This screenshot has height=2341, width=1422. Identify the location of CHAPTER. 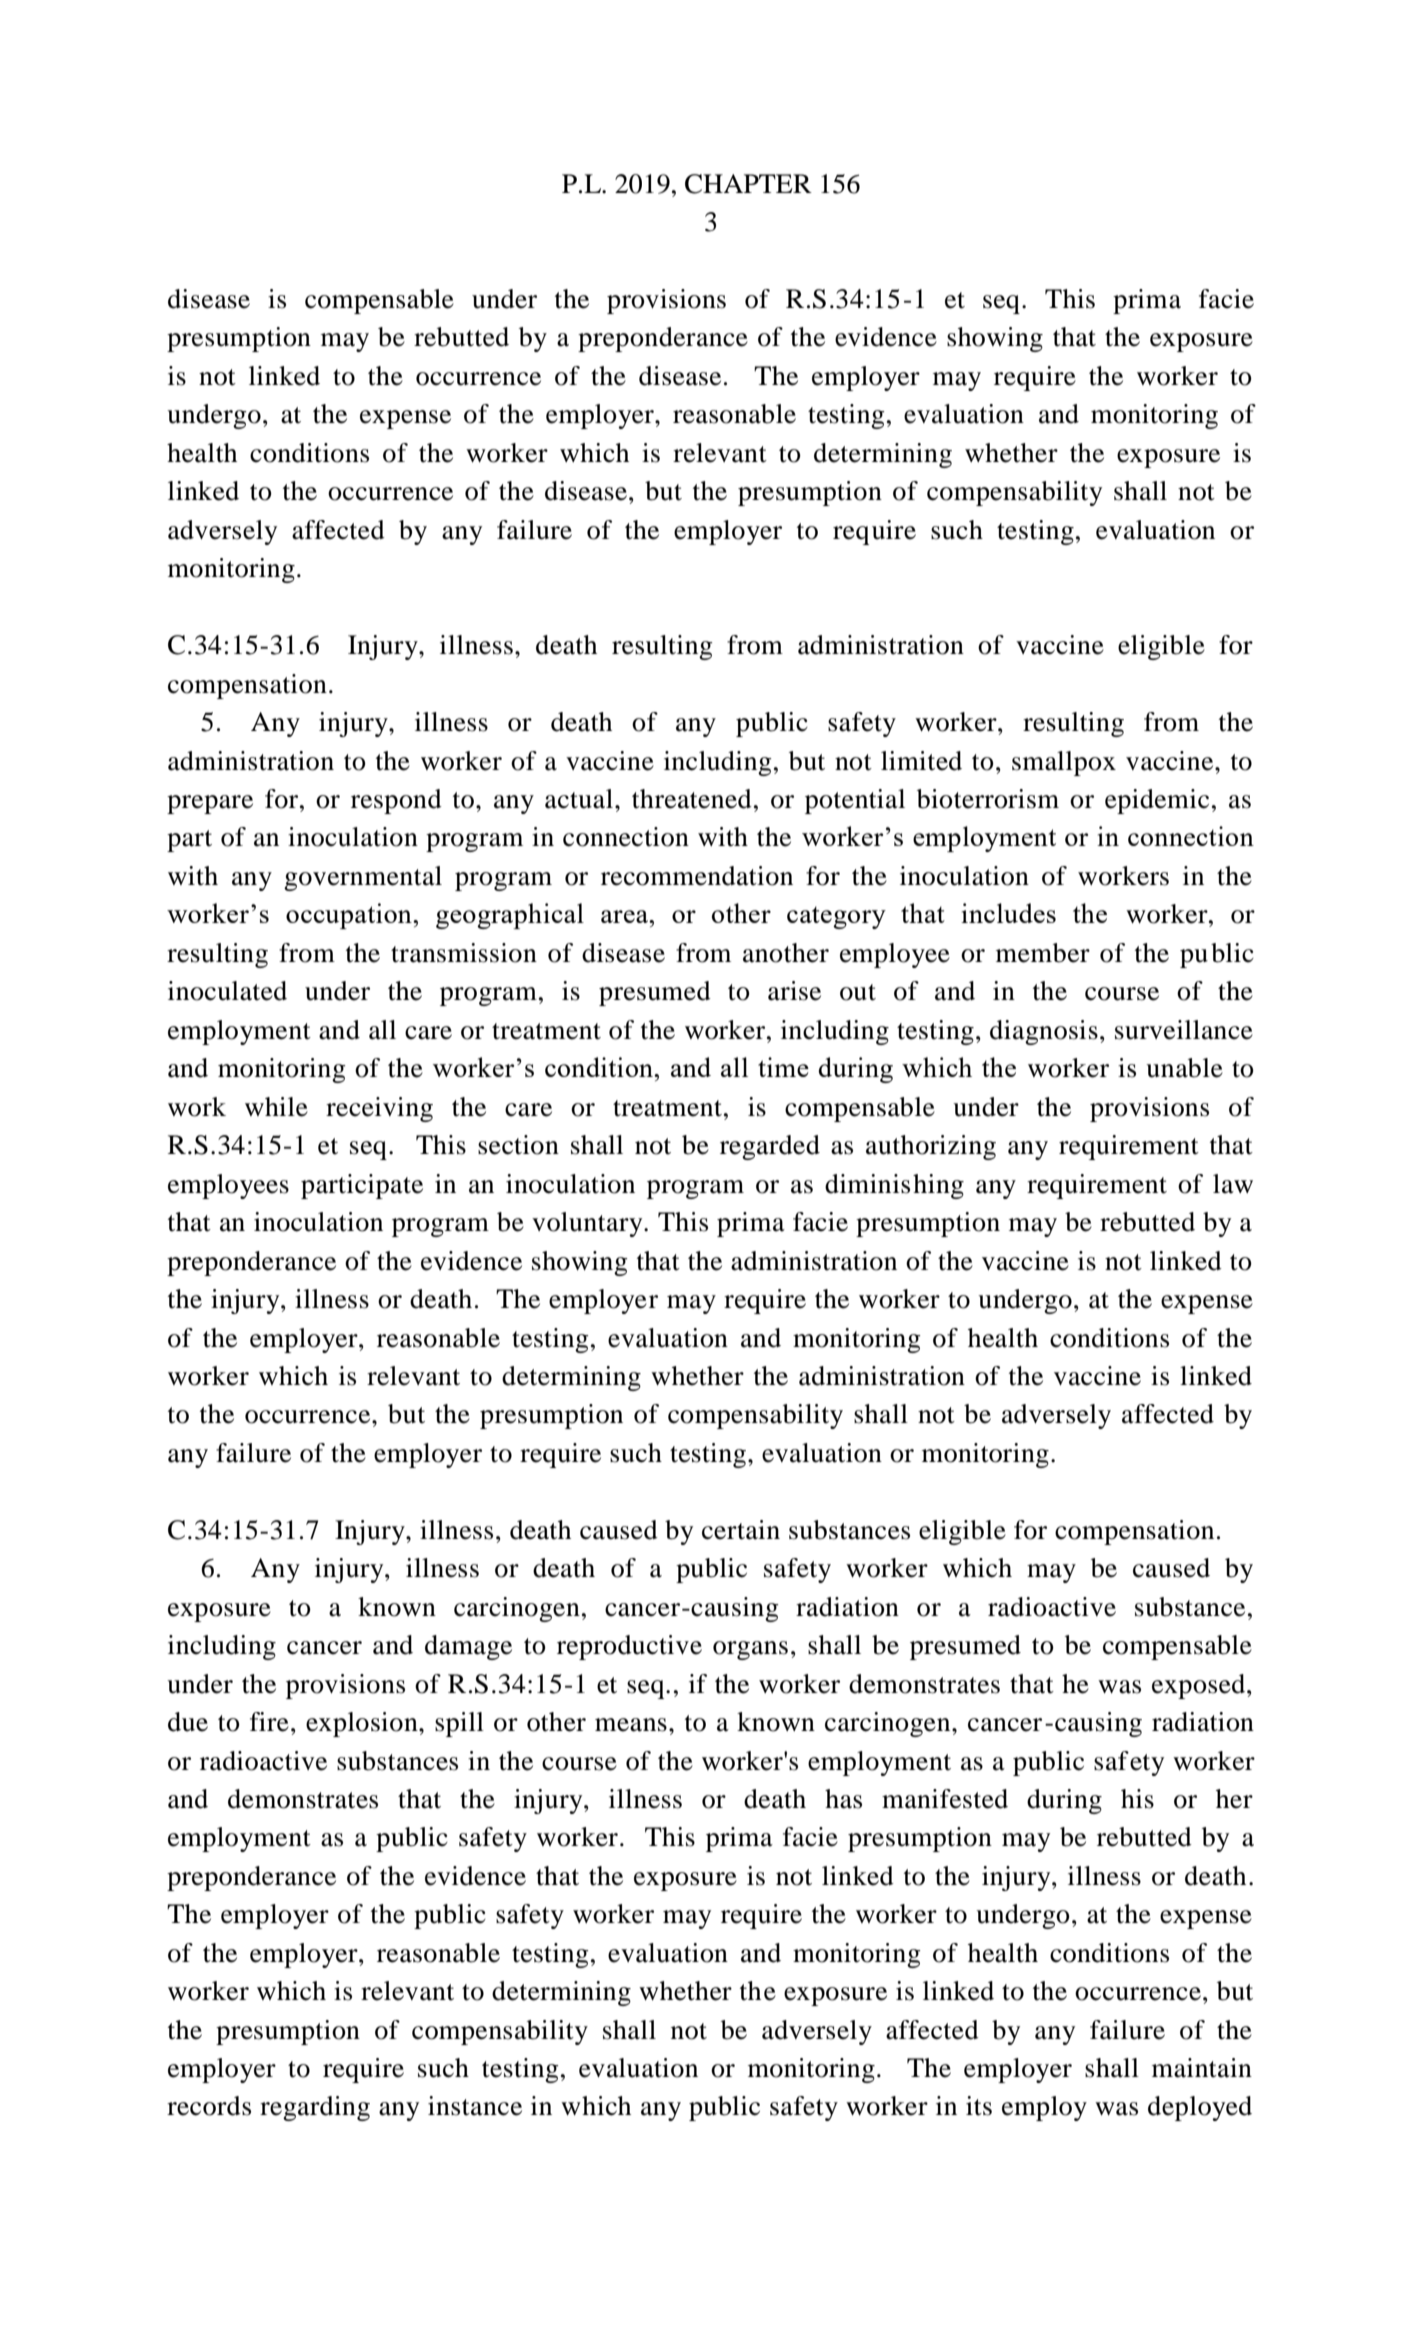
(748, 184).
